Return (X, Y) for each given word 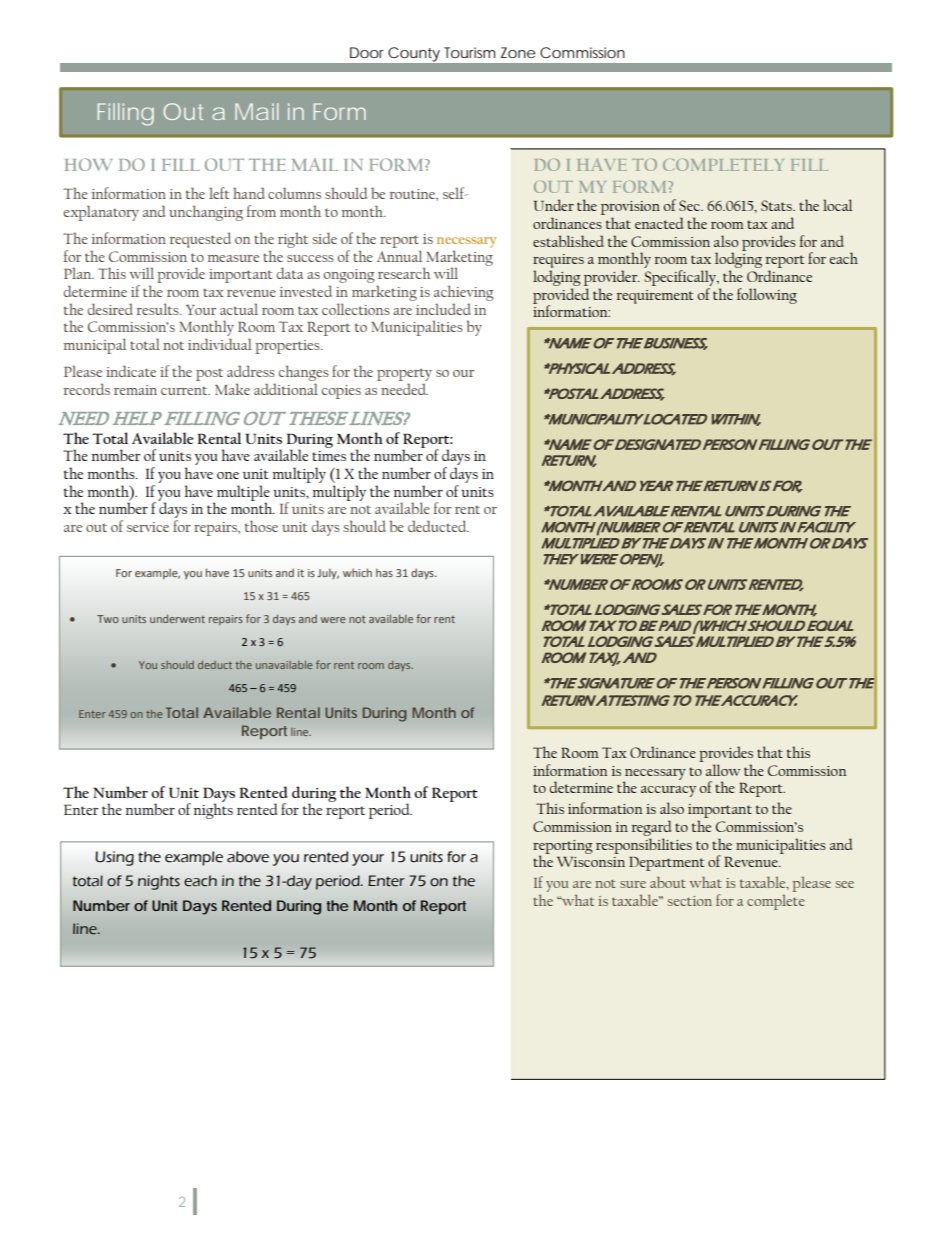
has (384, 572)
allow (723, 770)
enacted (659, 223)
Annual (399, 256)
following (767, 296)
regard (651, 828)
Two (108, 619)
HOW (88, 164)
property (404, 376)
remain (135, 390)
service (148, 527)
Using (114, 858)
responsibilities (644, 846)
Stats (777, 205)
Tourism (469, 52)
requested (200, 240)
